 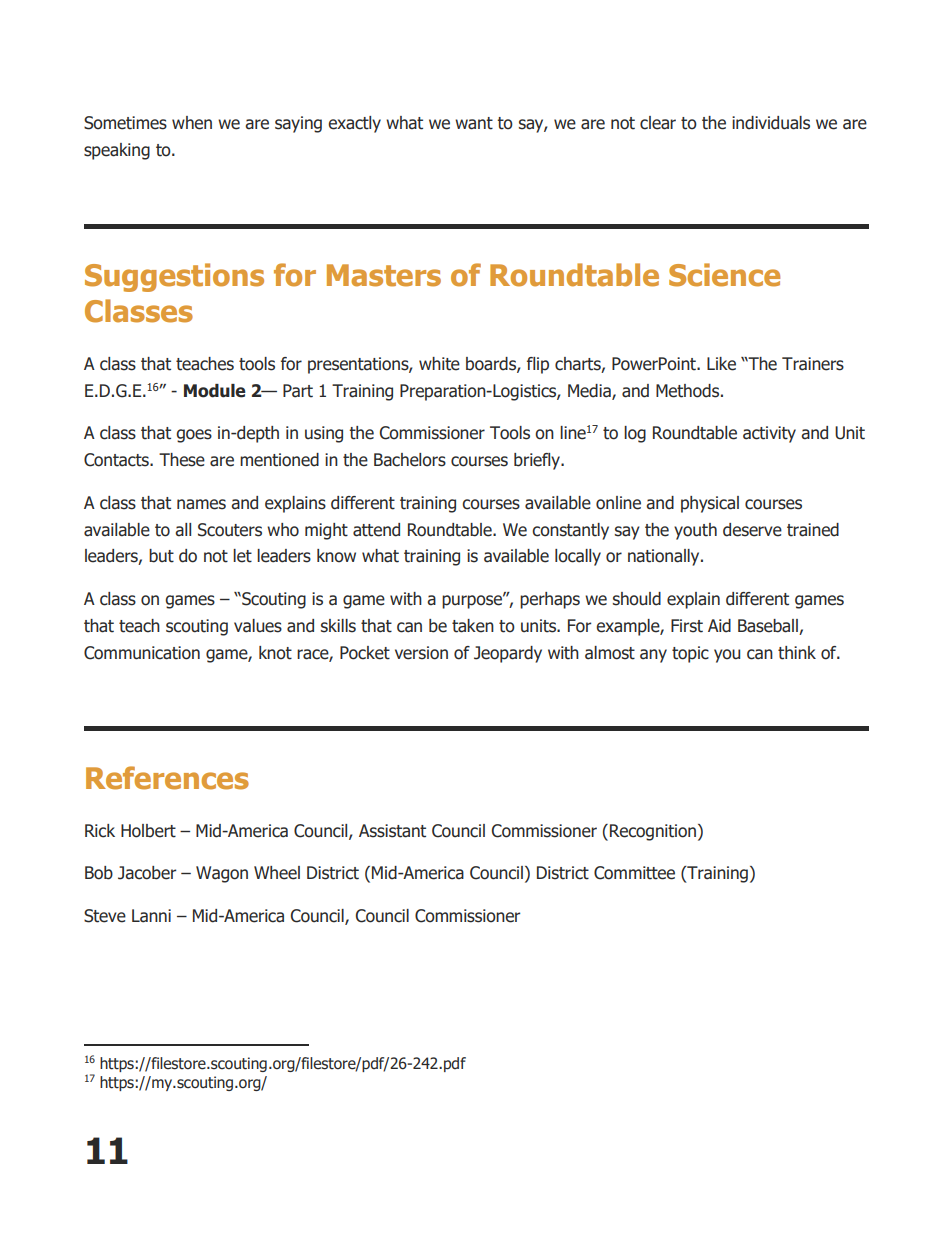 What do you see at coordinates (771, 123) in the screenshot?
I see `individuals` at bounding box center [771, 123].
